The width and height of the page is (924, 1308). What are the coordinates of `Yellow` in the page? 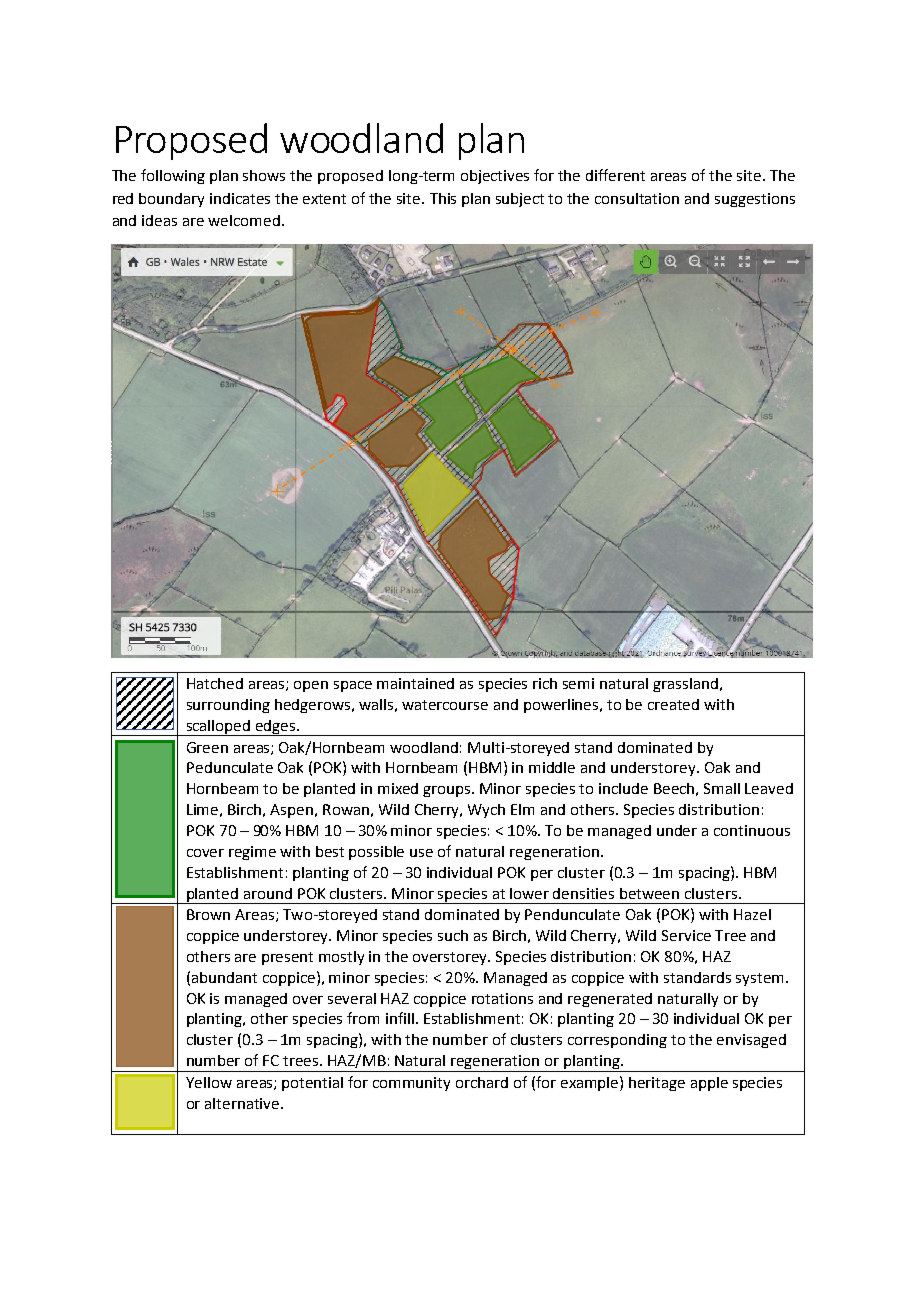 It's located at (209, 1082).
